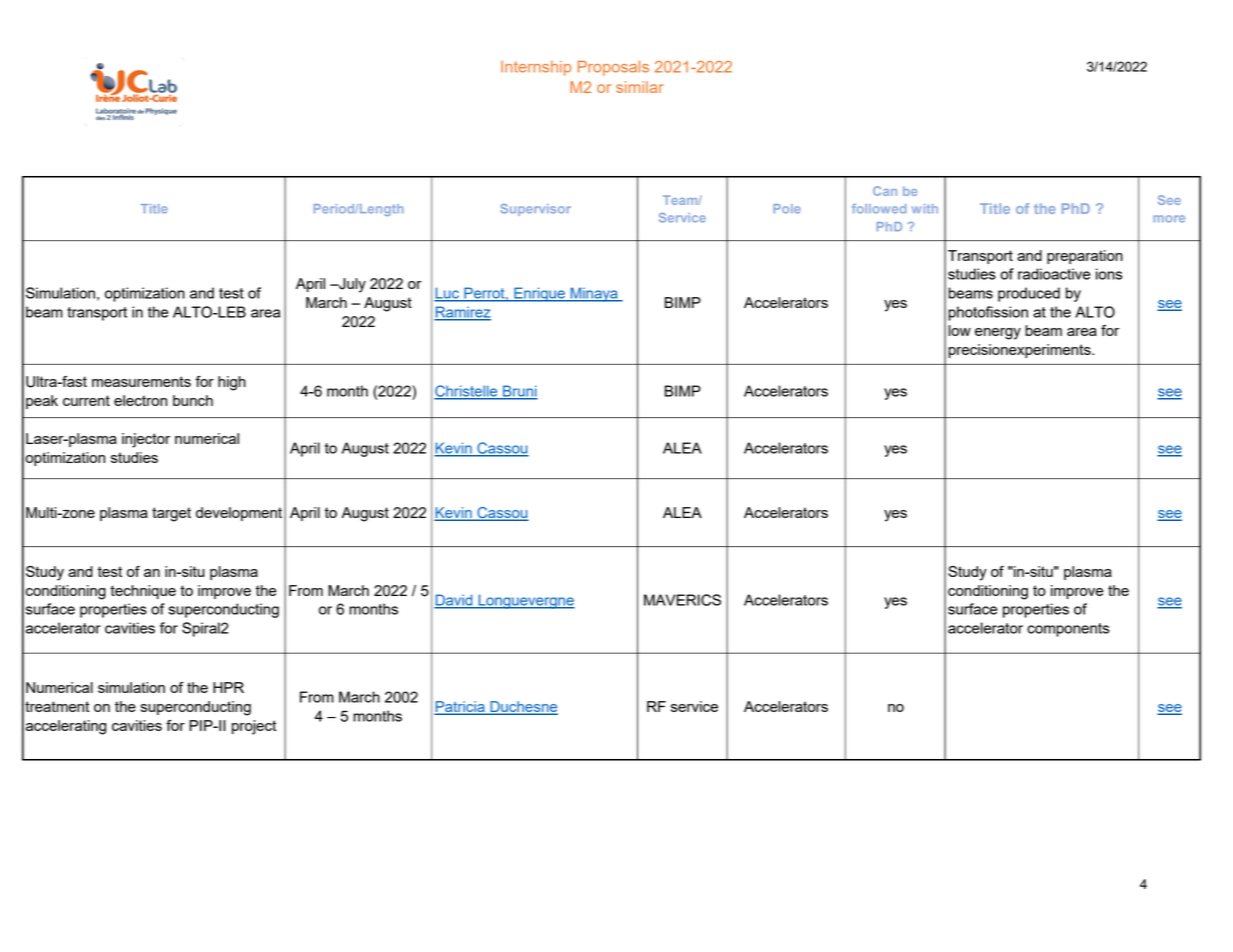  Describe the element at coordinates (536, 68) in the screenshot. I see `Internship` at that location.
